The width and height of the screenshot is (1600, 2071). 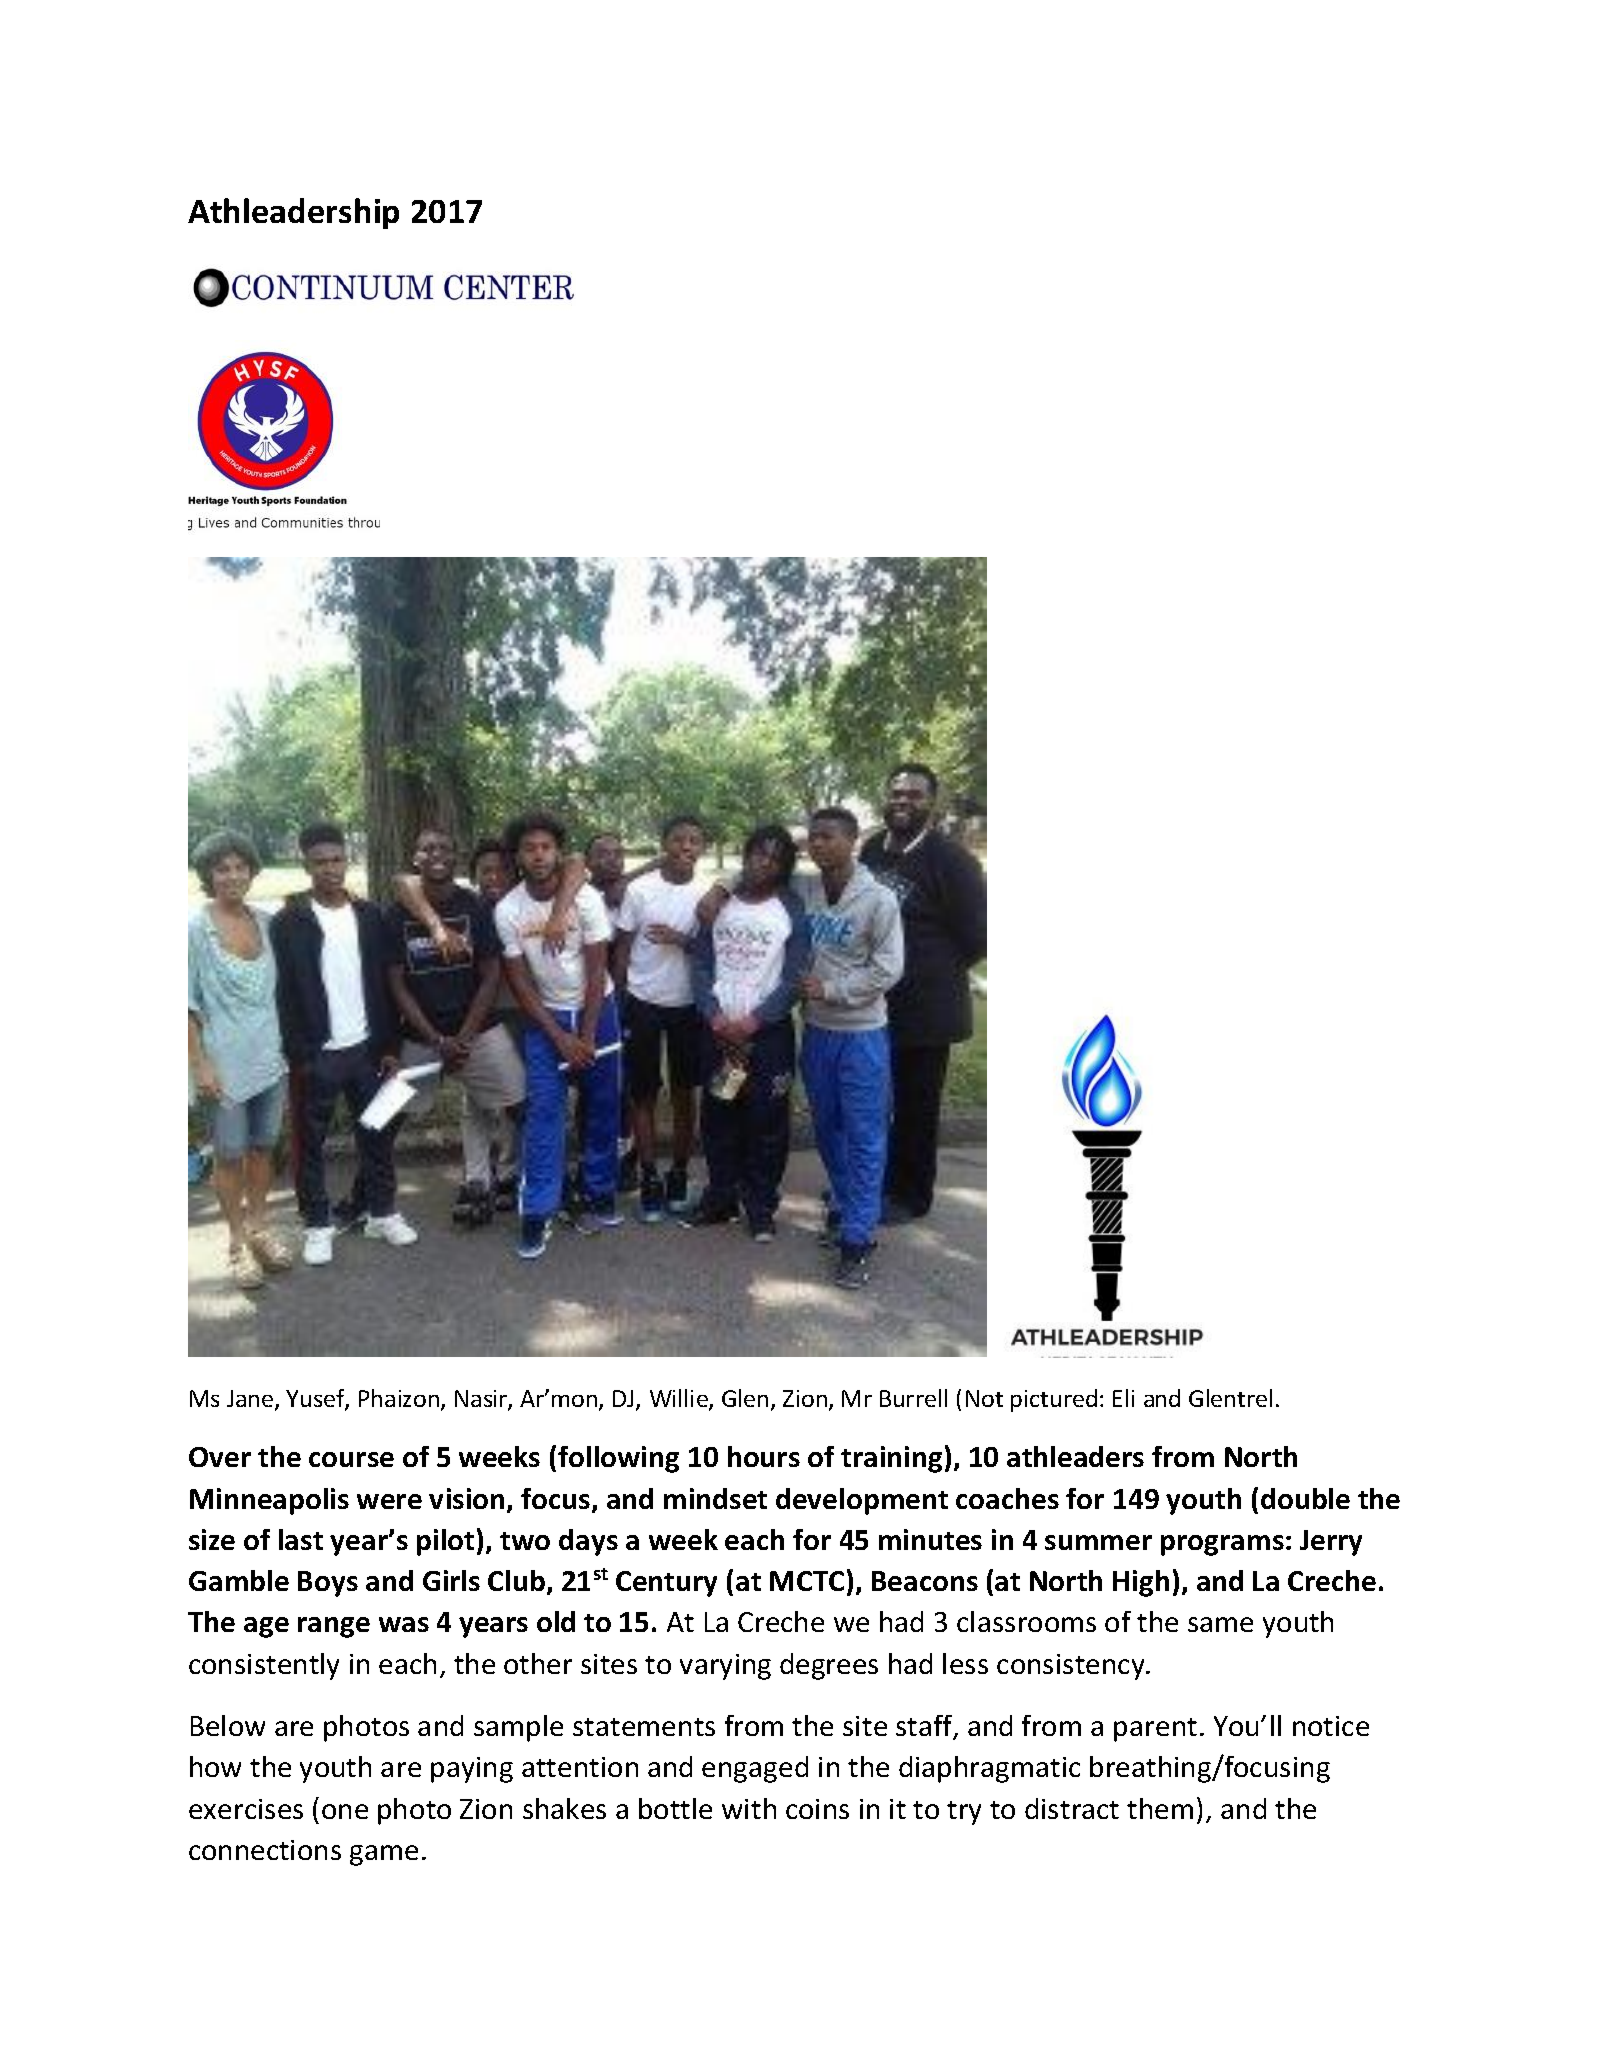 I want to click on game, so click(x=384, y=1855).
